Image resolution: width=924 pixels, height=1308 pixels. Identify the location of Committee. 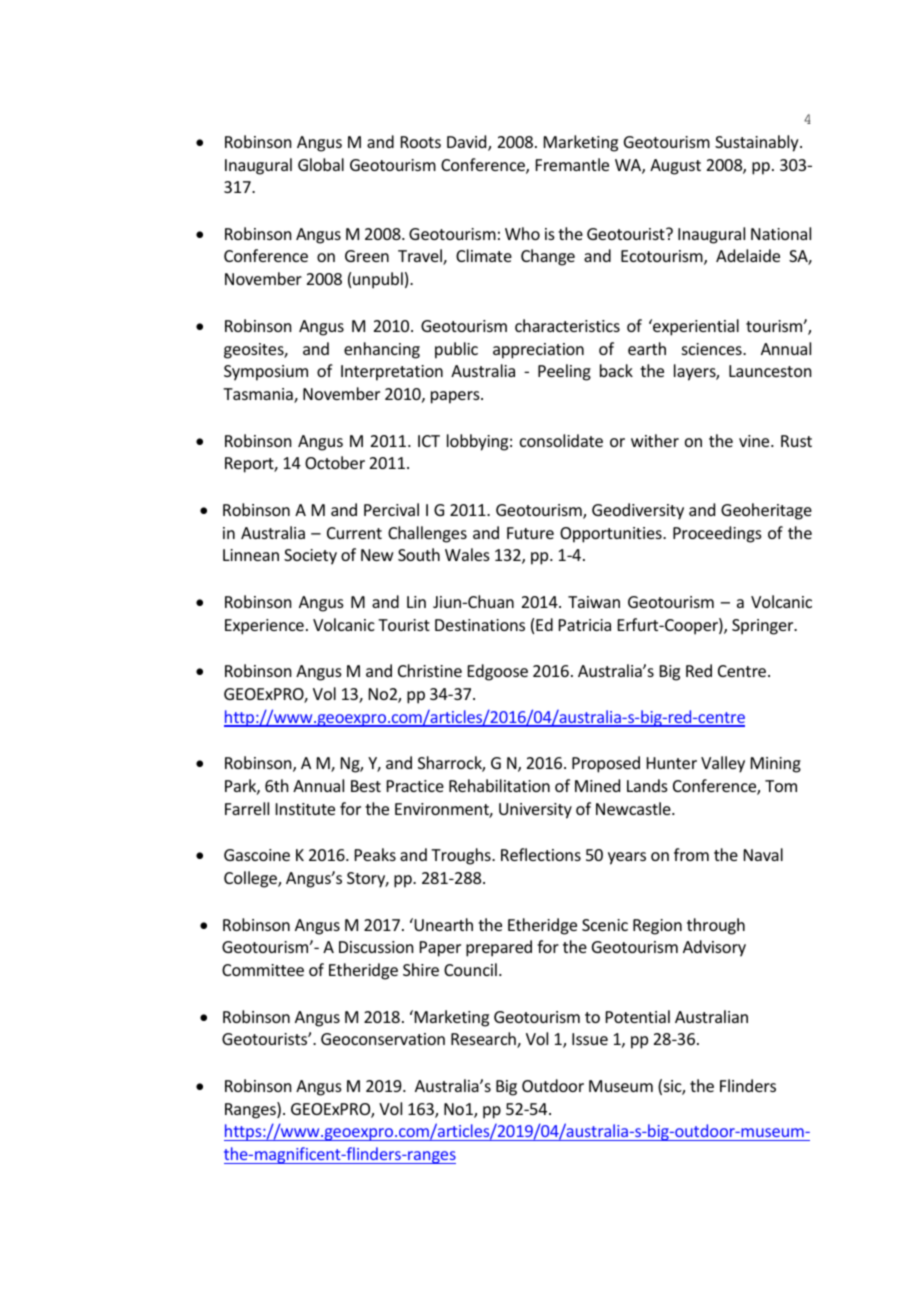
(263, 970).
